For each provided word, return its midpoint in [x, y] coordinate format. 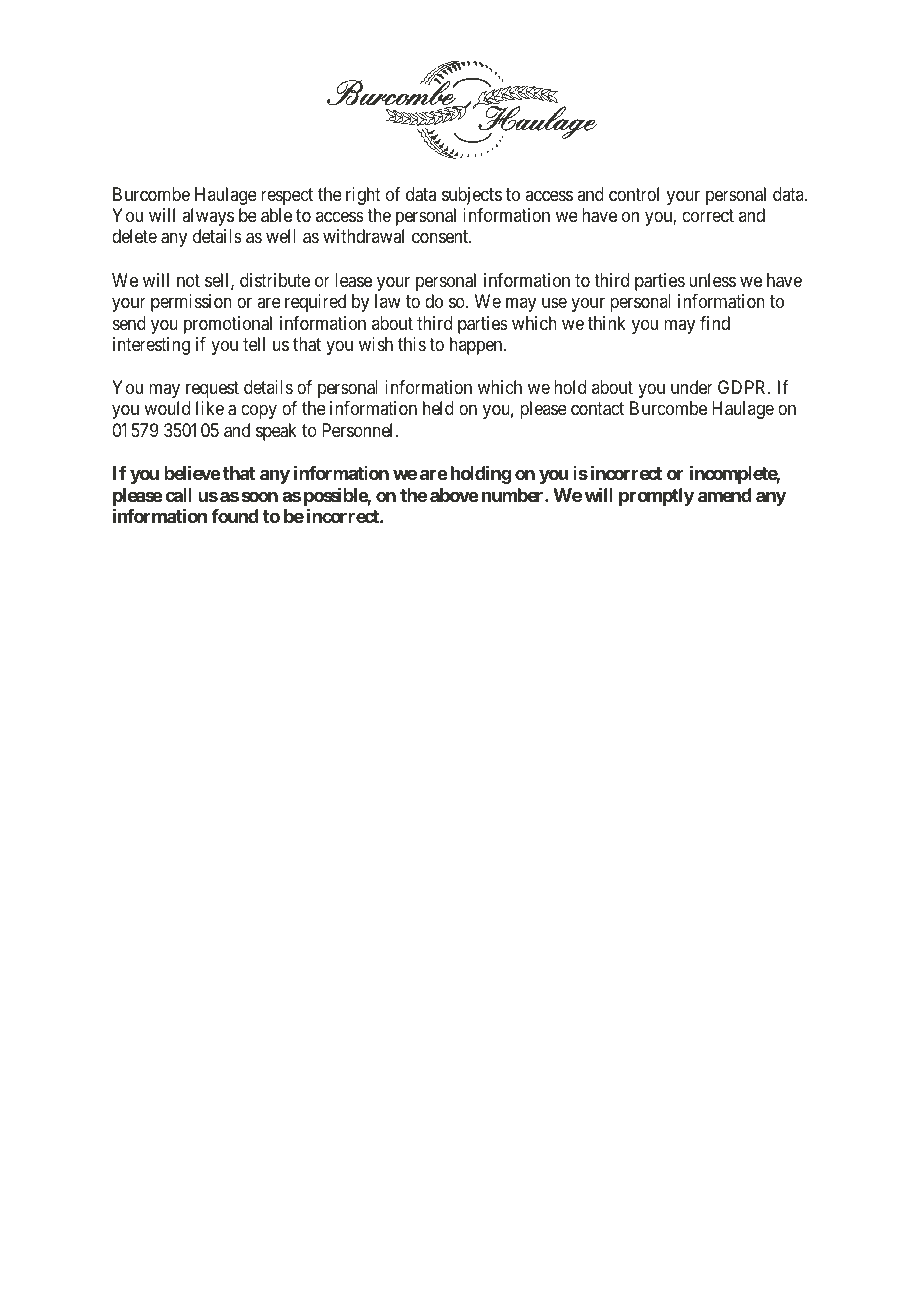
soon [260, 496]
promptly [656, 497]
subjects [472, 196]
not [188, 280]
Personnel [359, 430]
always [208, 217]
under [692, 387]
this [412, 344]
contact [597, 409]
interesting [151, 346]
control [634, 194]
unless [712, 280]
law [388, 301]
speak [276, 432]
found [235, 516]
